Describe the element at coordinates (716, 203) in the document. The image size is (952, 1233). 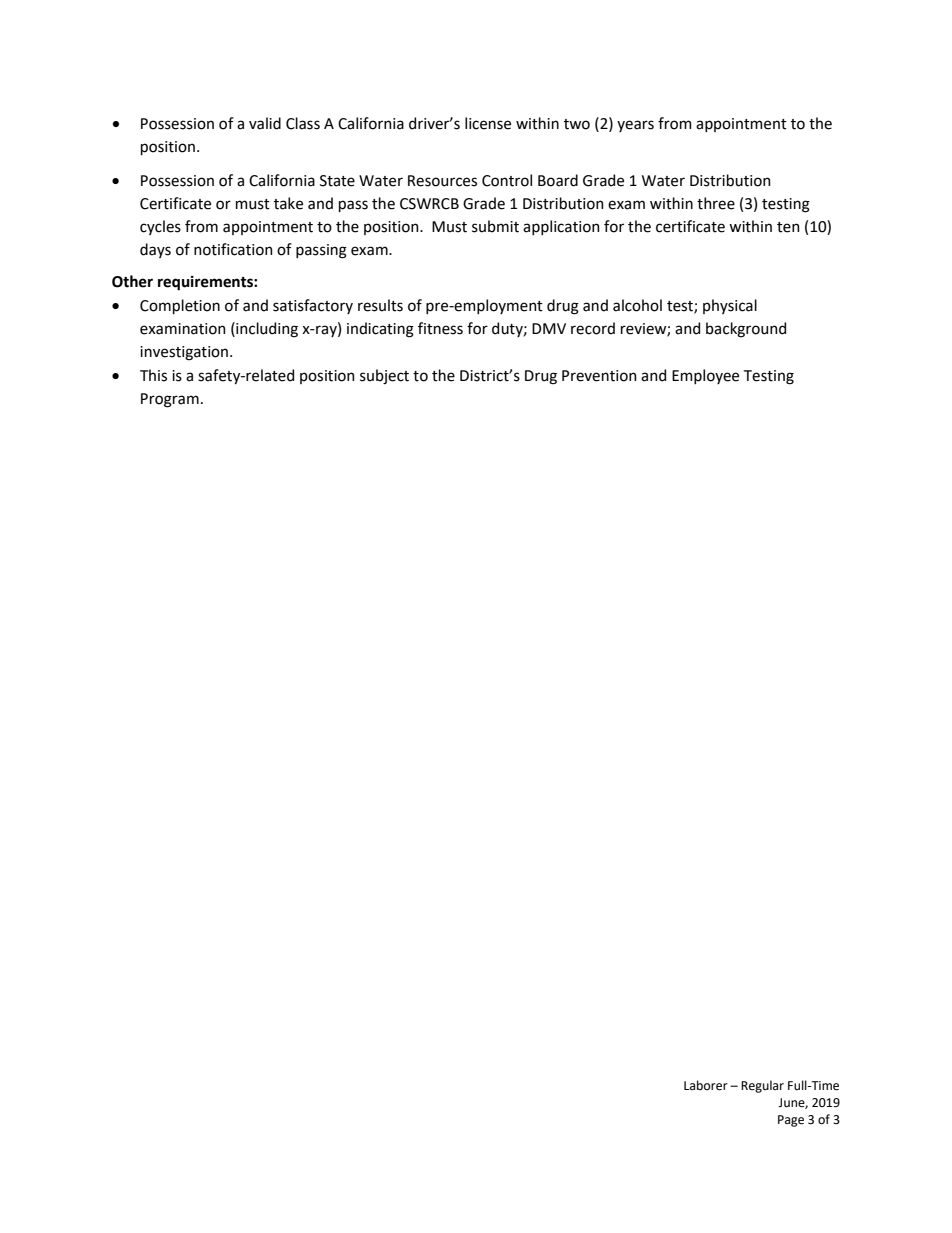
I see `three` at that location.
